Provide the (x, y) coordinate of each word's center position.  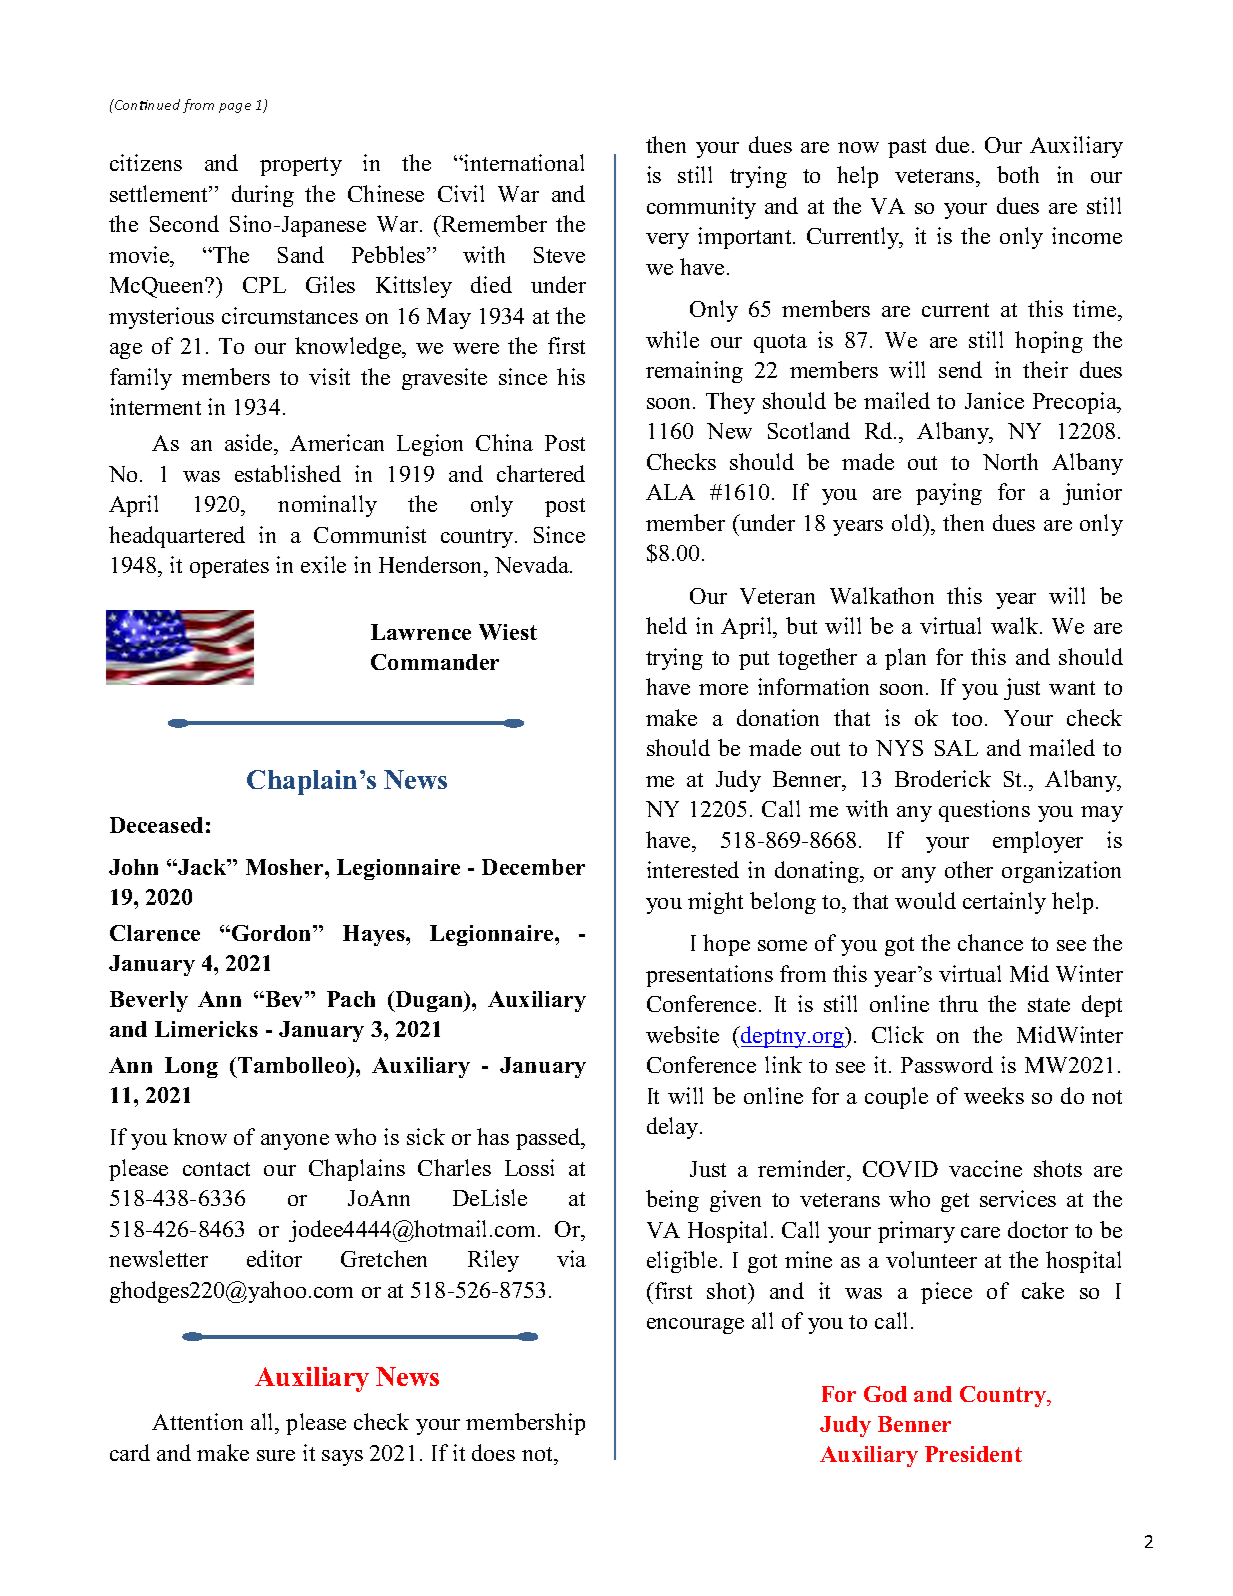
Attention (197, 1421)
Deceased (156, 825)
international (523, 162)
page (235, 108)
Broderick (943, 778)
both (1018, 174)
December (533, 867)
